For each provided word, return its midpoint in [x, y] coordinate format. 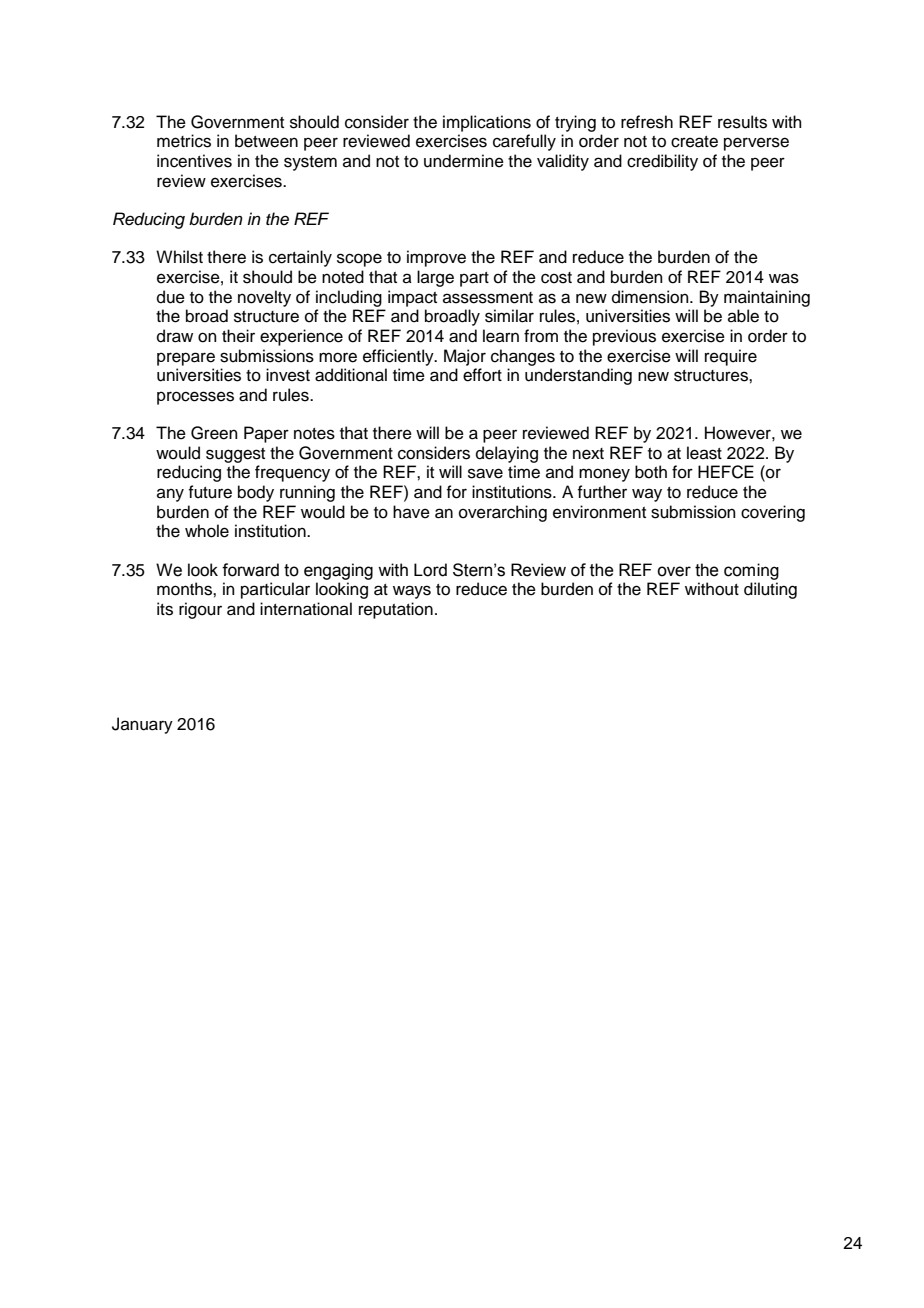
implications [487, 123]
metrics [184, 141]
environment [599, 512]
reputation [396, 610]
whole [207, 531]
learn [501, 336]
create [694, 142]
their [238, 336]
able [743, 316]
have [411, 512]
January [142, 725]
